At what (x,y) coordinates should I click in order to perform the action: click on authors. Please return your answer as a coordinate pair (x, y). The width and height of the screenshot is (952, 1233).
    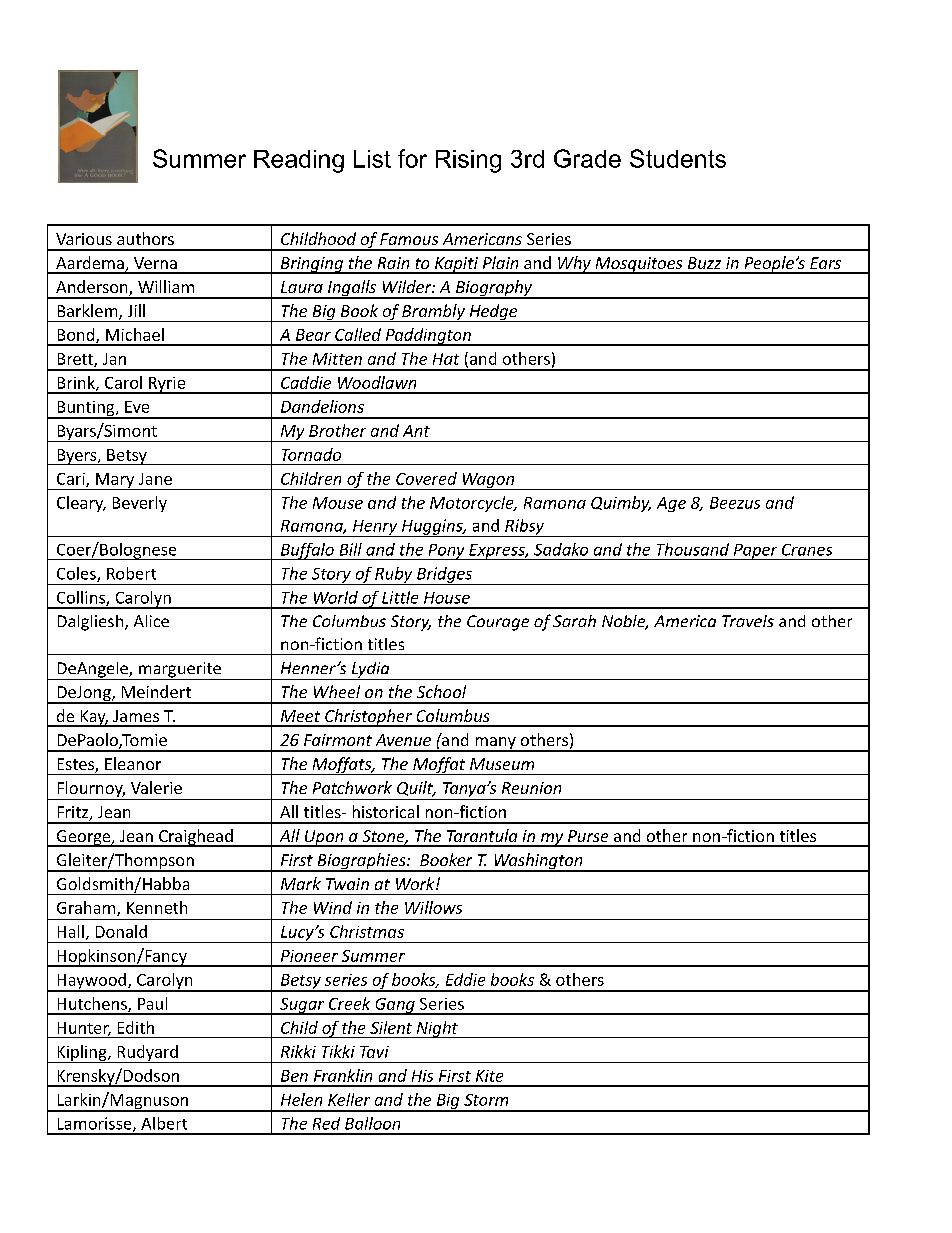
    Looking at the image, I should click on (145, 238).
